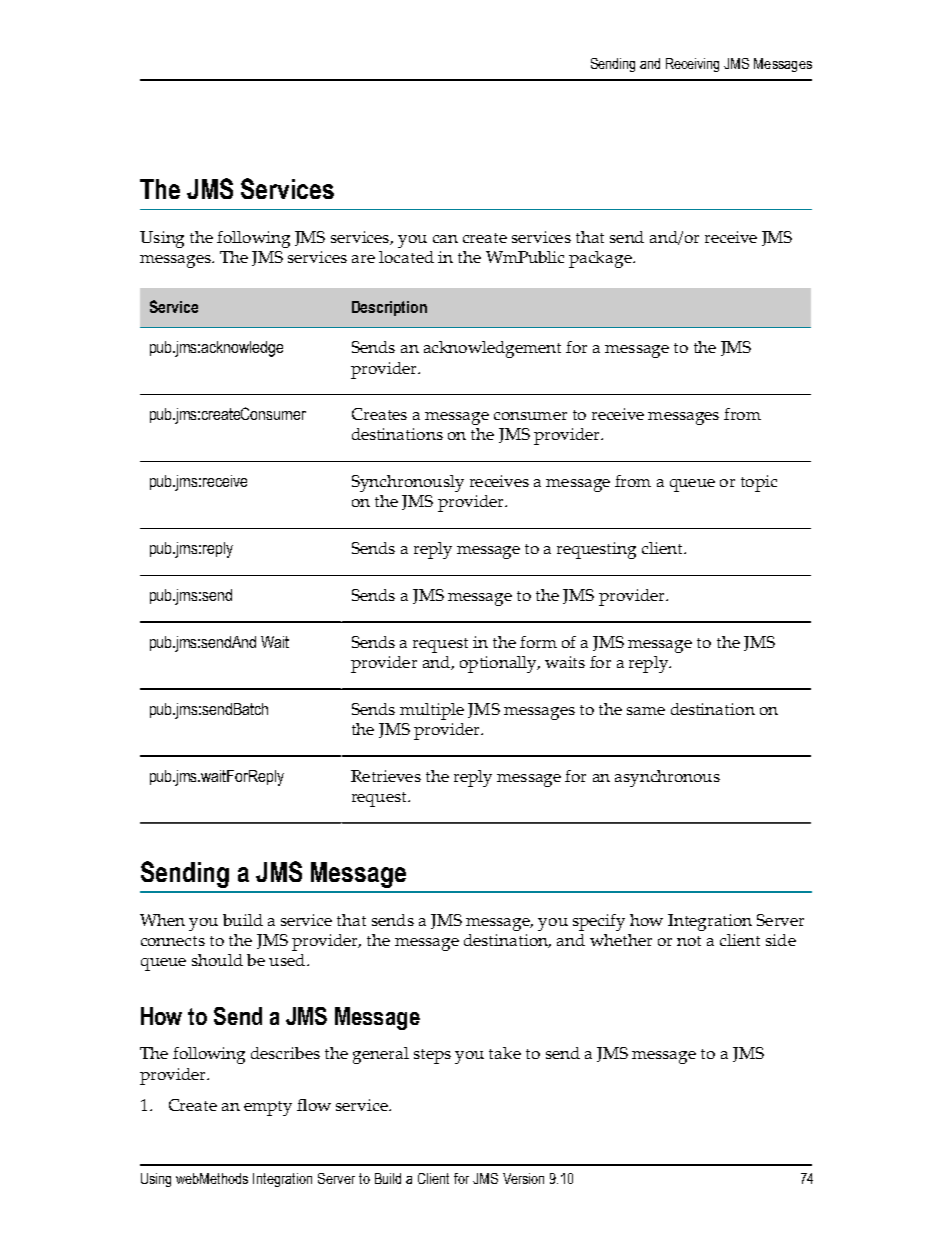  Describe the element at coordinates (692, 65) in the image. I see `Receiving` at that location.
